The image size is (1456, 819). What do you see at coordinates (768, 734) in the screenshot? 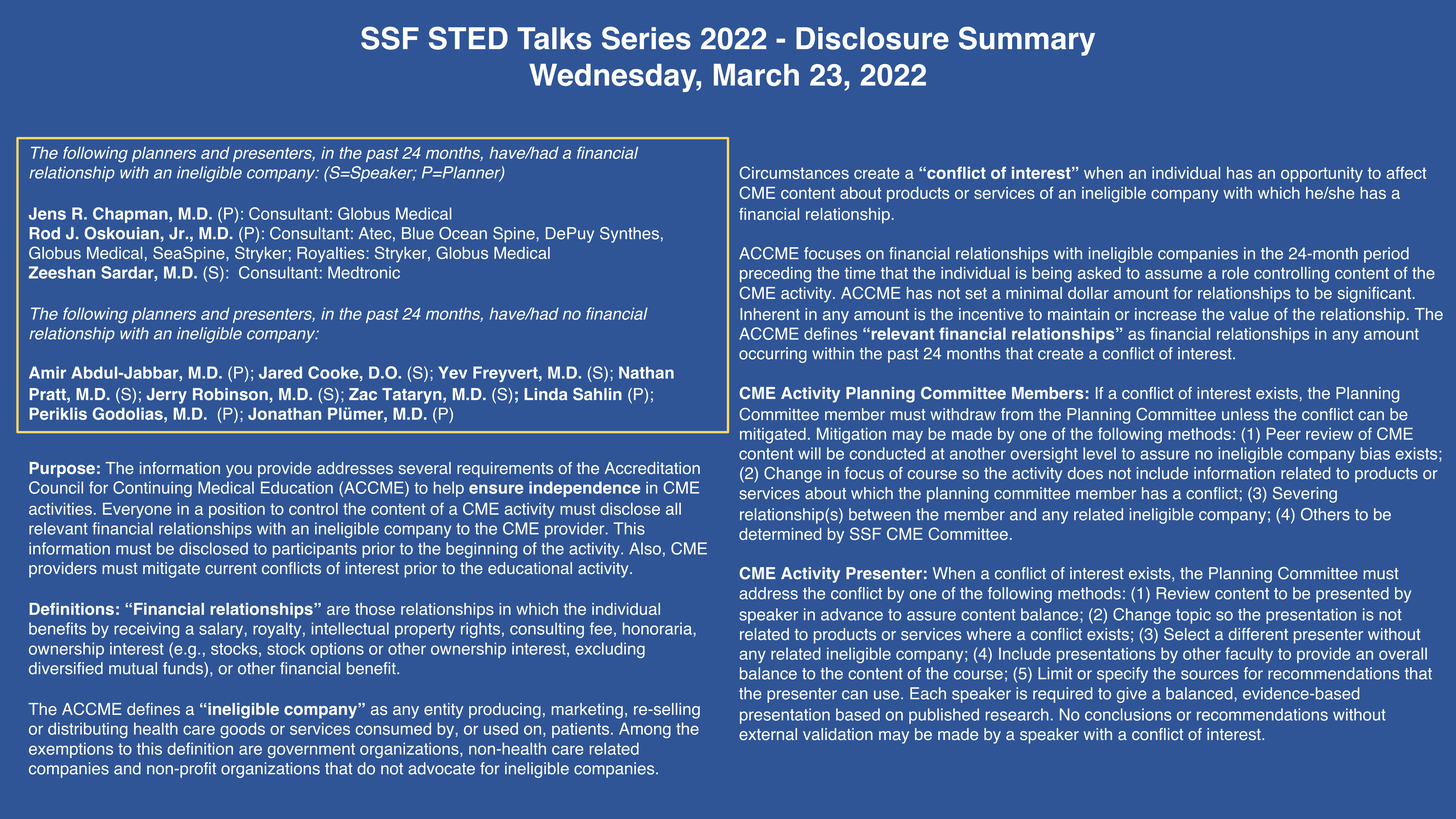
I see `external` at bounding box center [768, 734].
